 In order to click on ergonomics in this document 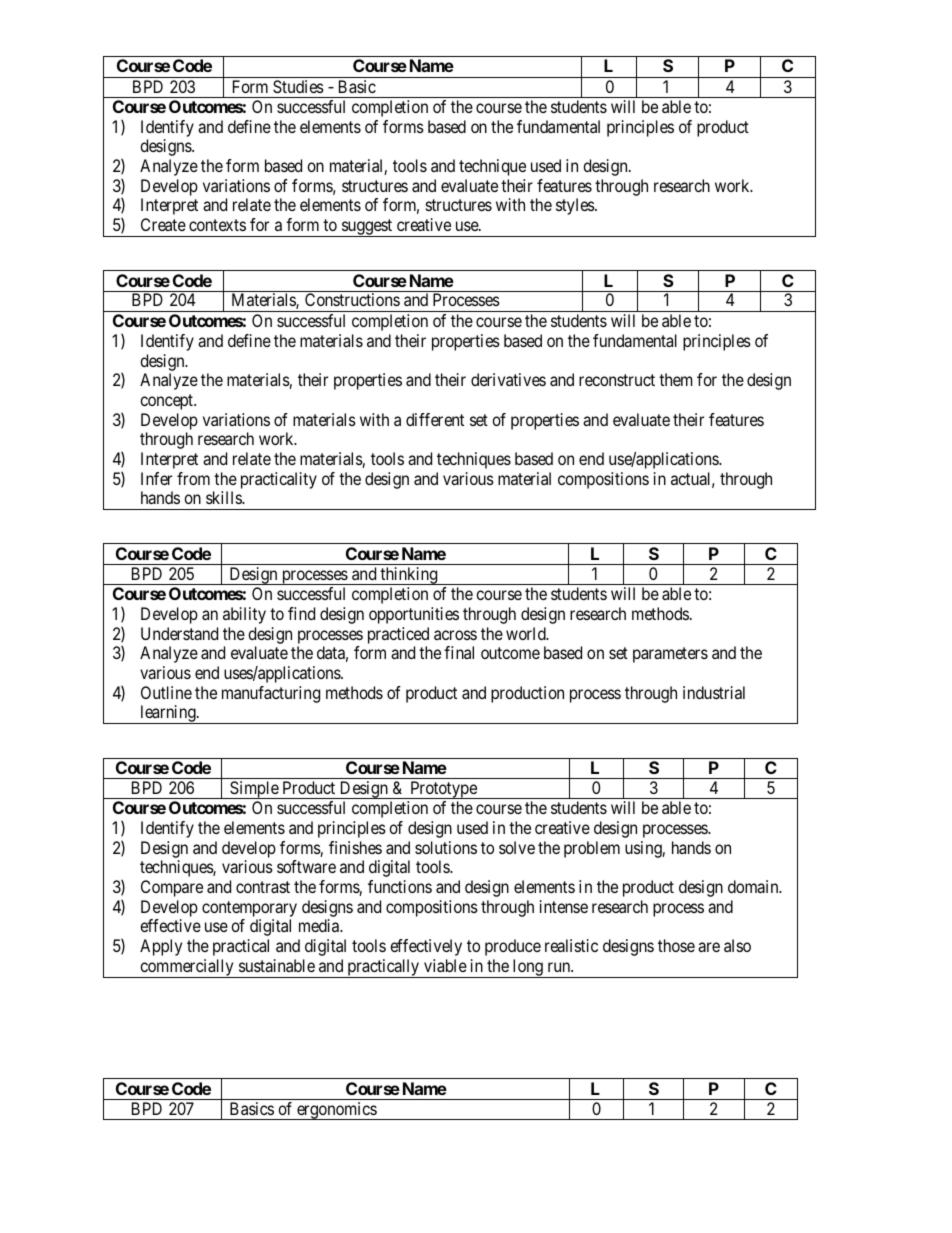, I will do `click(336, 1111)`.
